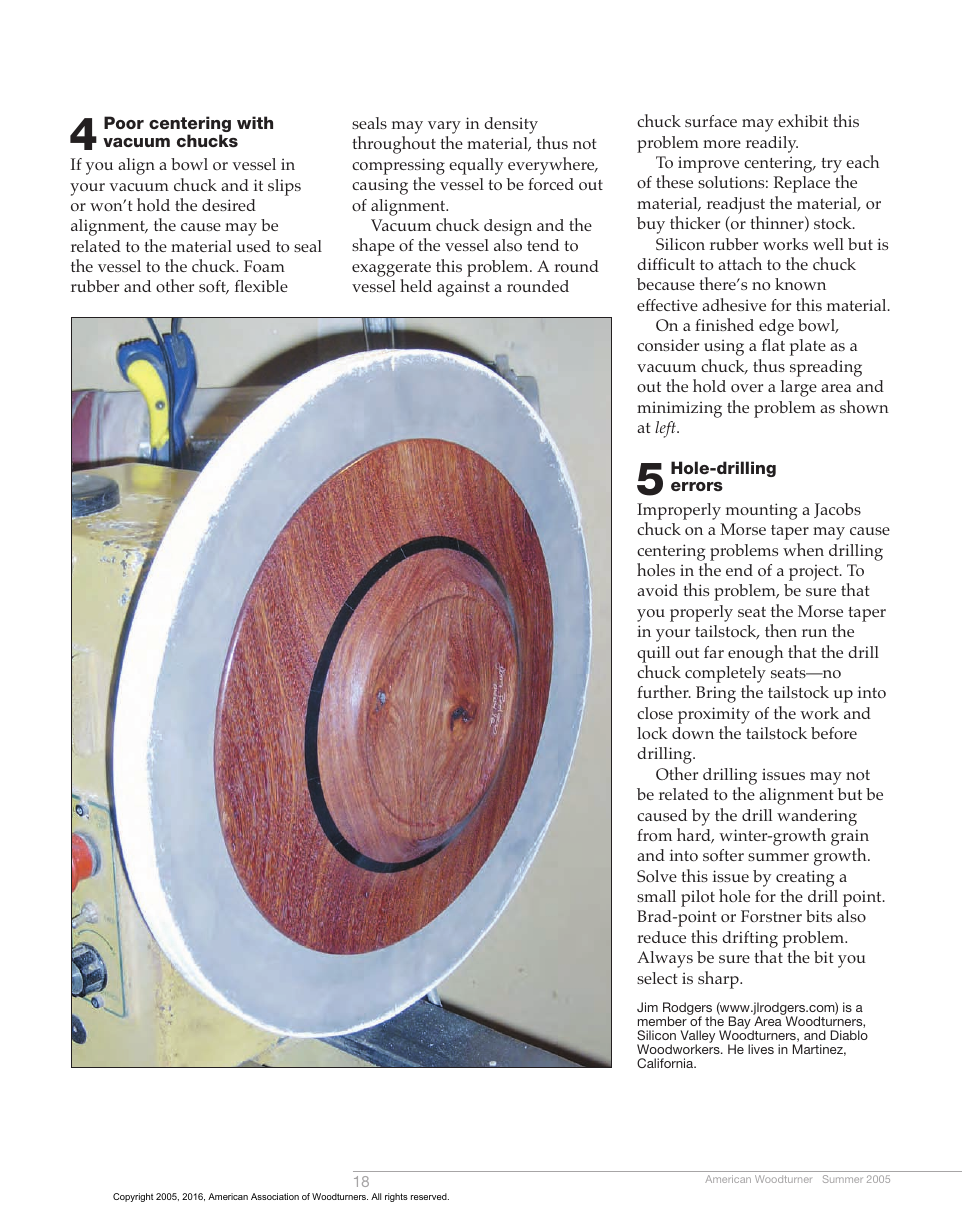  I want to click on from, so click(654, 835).
